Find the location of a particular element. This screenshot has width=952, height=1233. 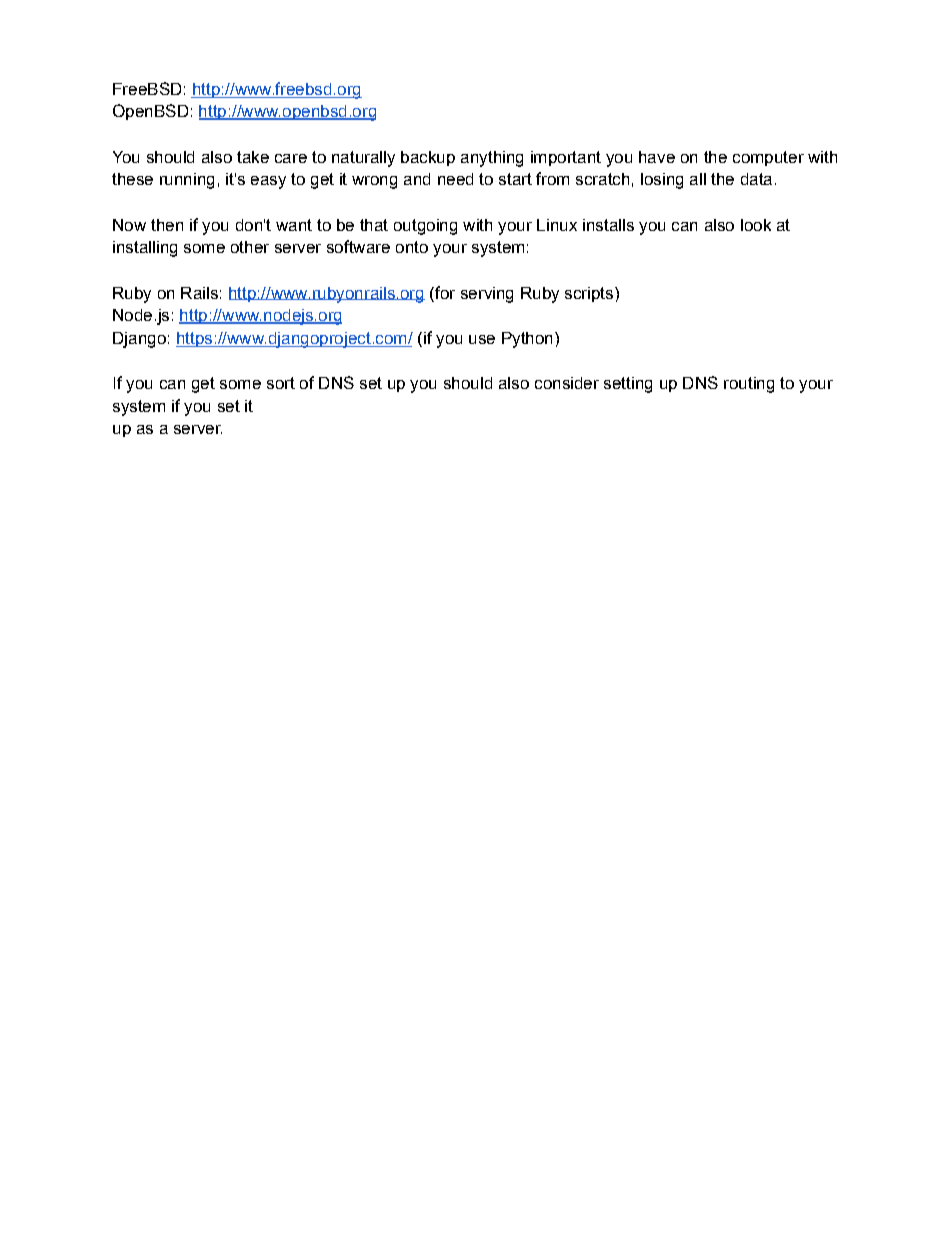

then is located at coordinates (167, 225).
